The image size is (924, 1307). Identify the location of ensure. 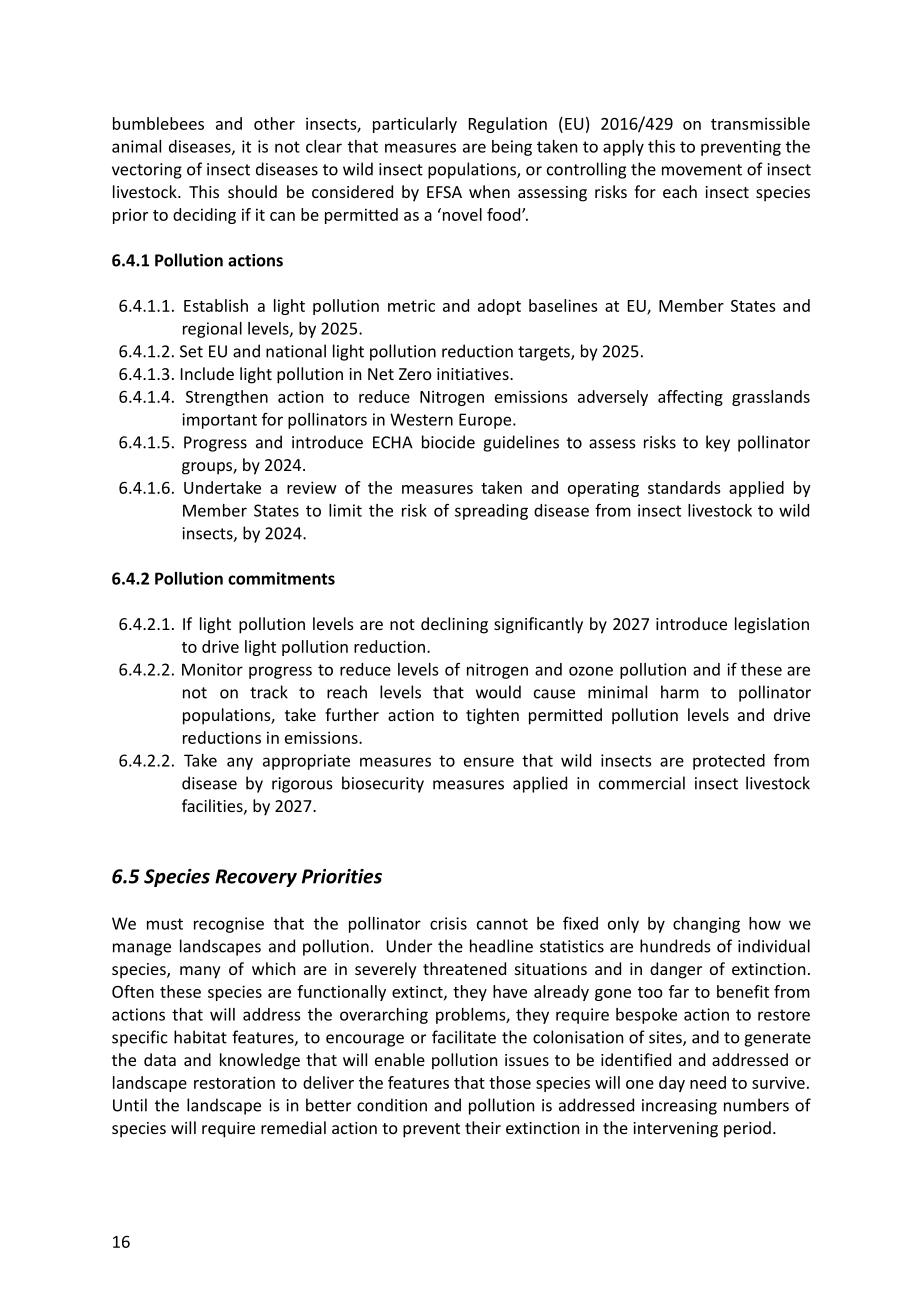
(489, 762).
